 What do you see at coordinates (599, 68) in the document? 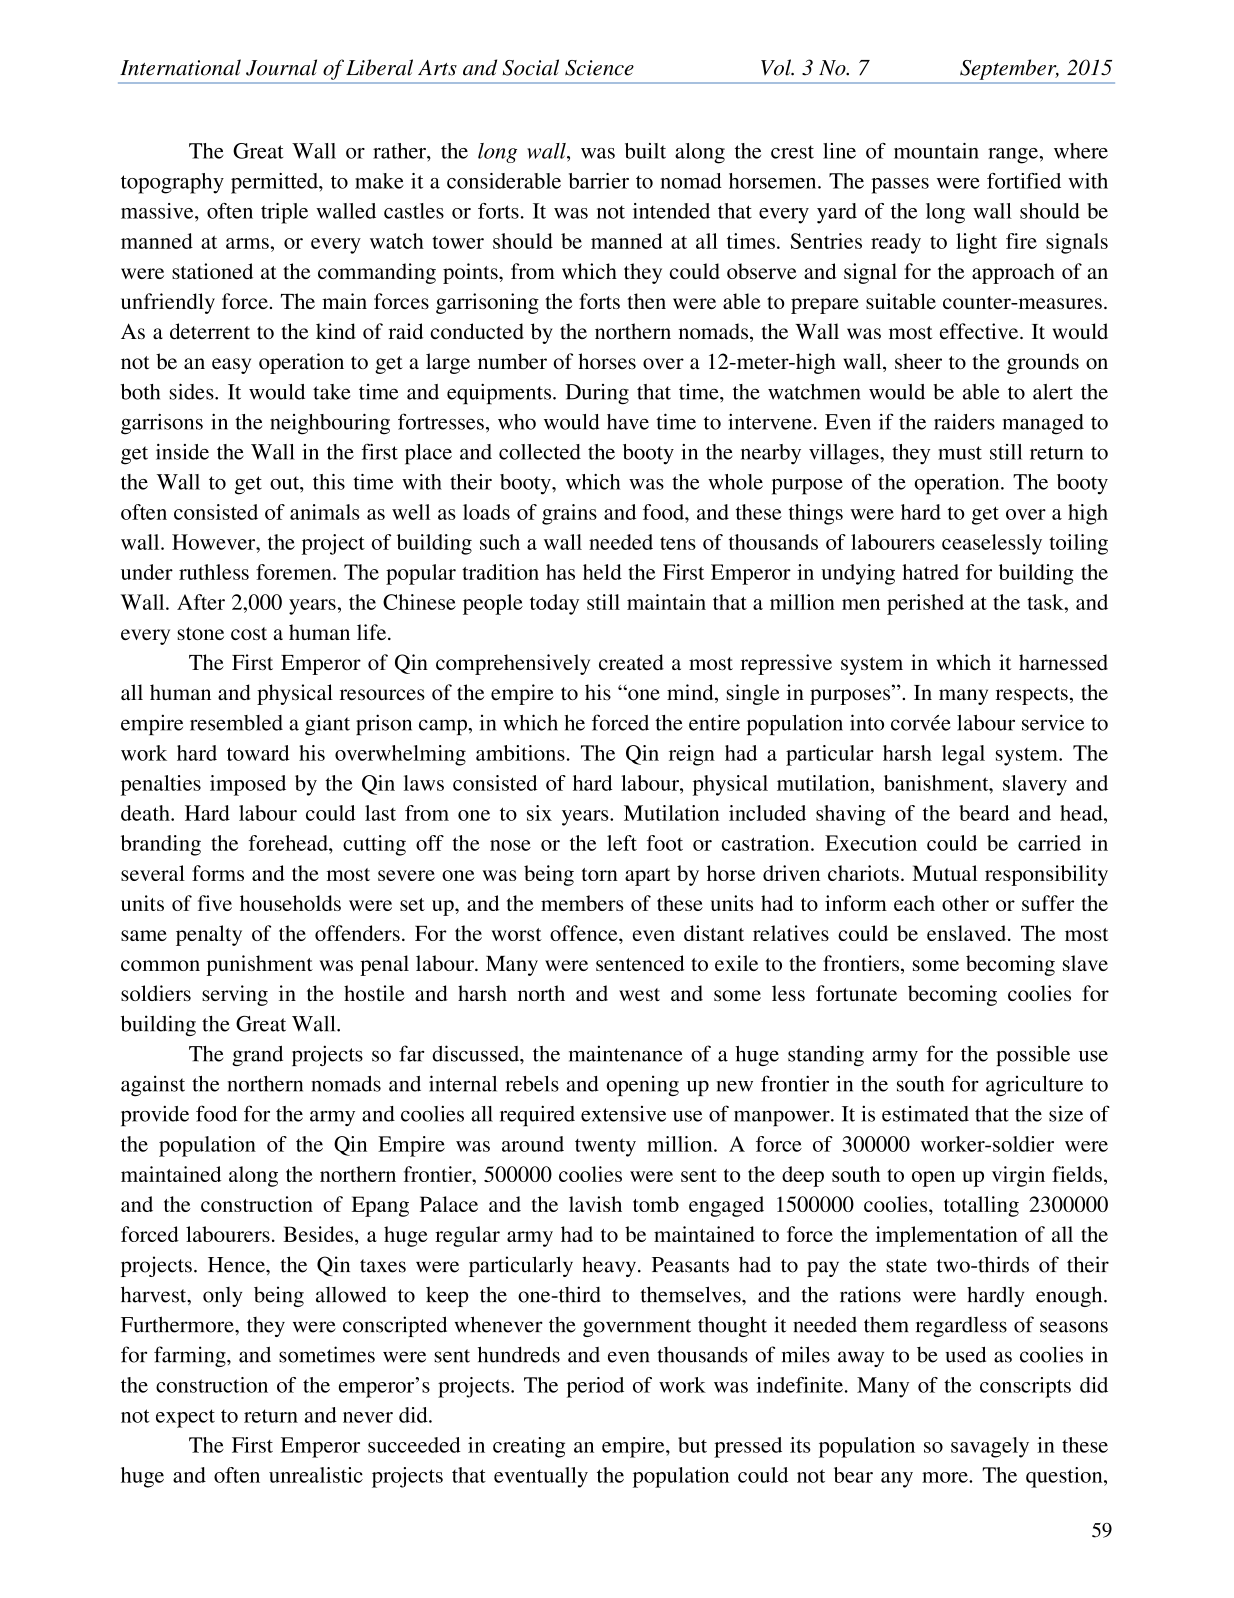
I see `Science` at bounding box center [599, 68].
